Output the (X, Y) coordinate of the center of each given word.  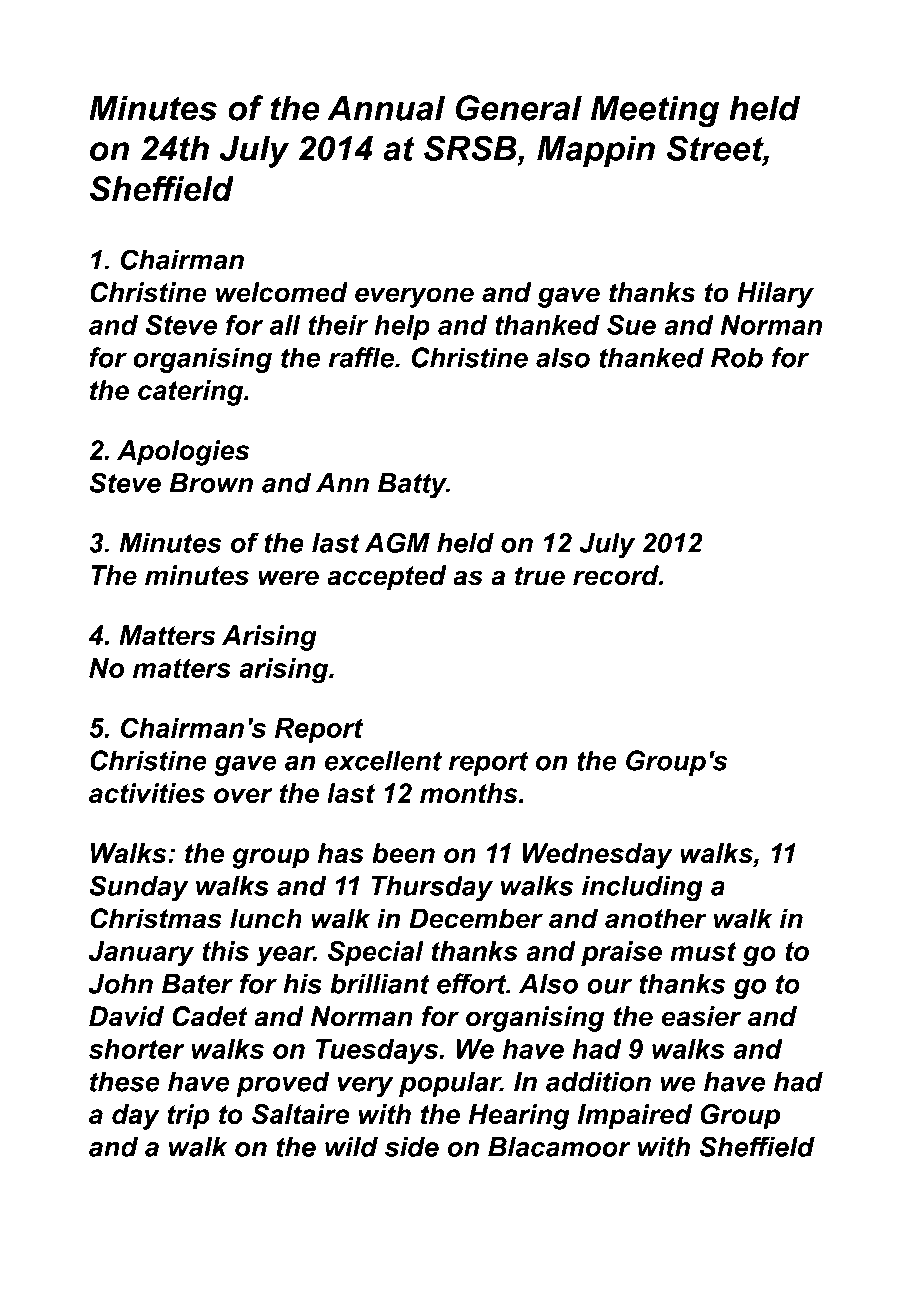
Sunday (138, 888)
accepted (386, 578)
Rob (737, 357)
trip (188, 1117)
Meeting (655, 111)
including (642, 889)
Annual (386, 108)
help (402, 327)
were (288, 578)
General (519, 108)
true (540, 576)
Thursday (432, 889)
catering (192, 393)
